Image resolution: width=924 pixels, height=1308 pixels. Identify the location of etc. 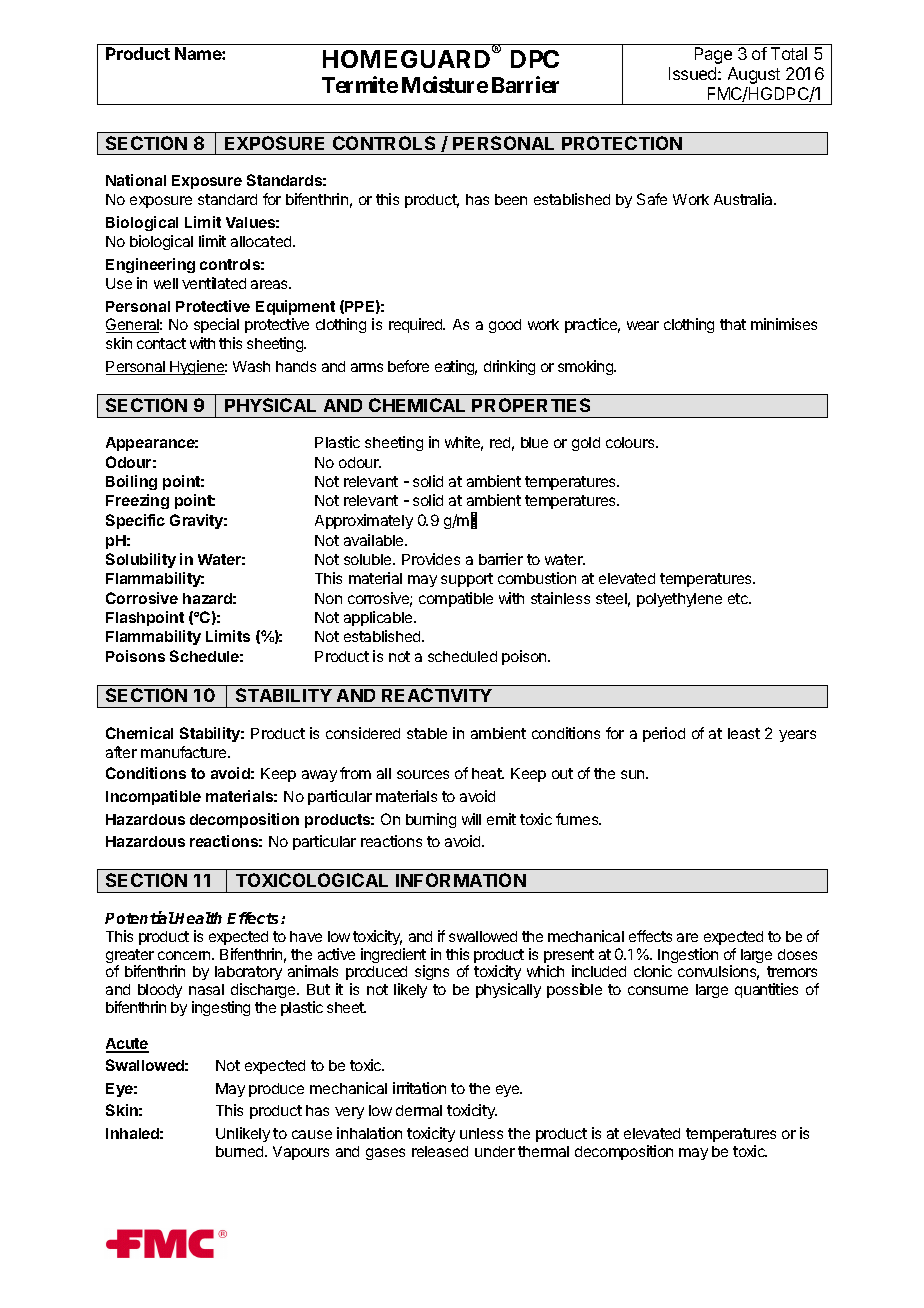
(739, 598).
